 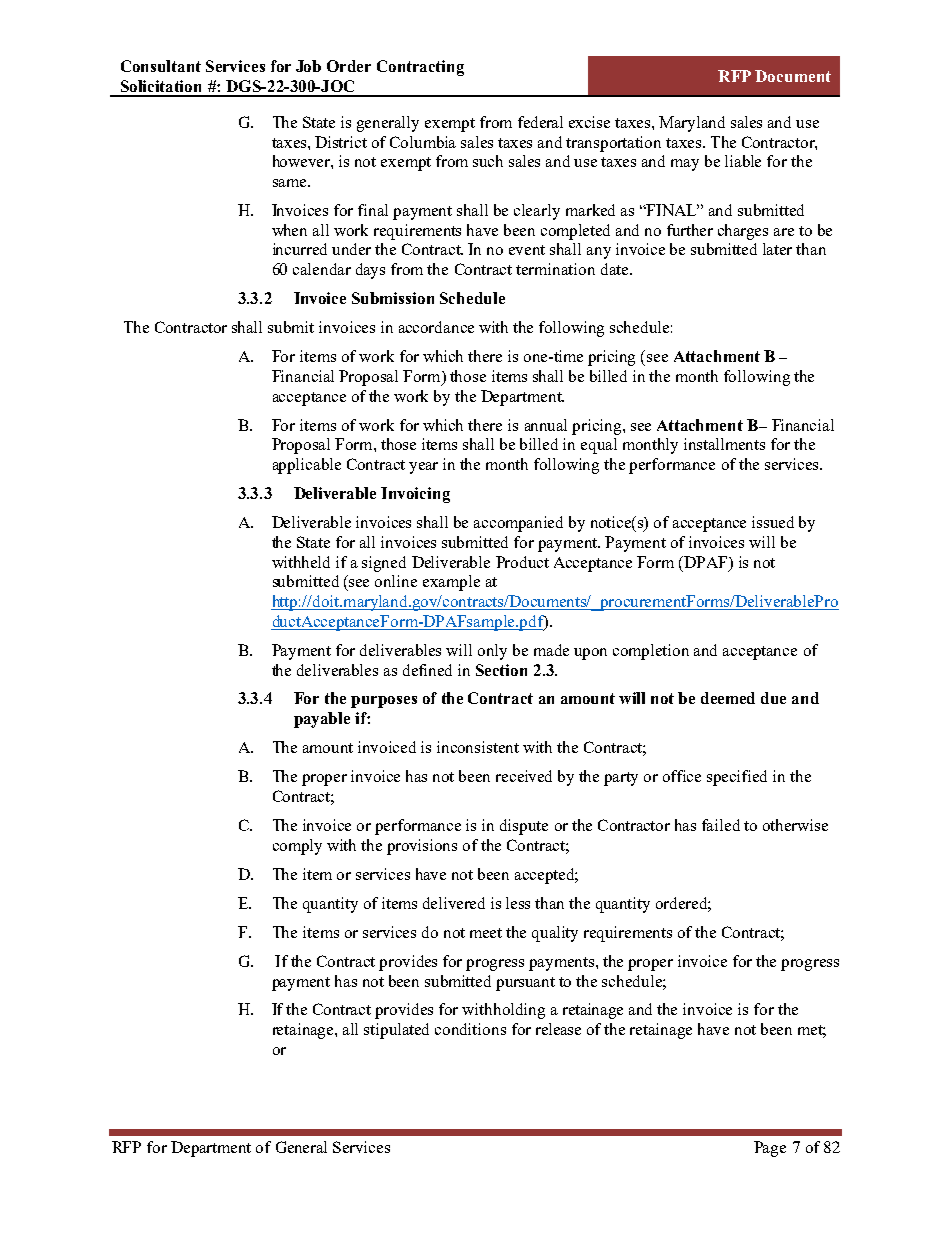 I want to click on liable, so click(x=743, y=161).
